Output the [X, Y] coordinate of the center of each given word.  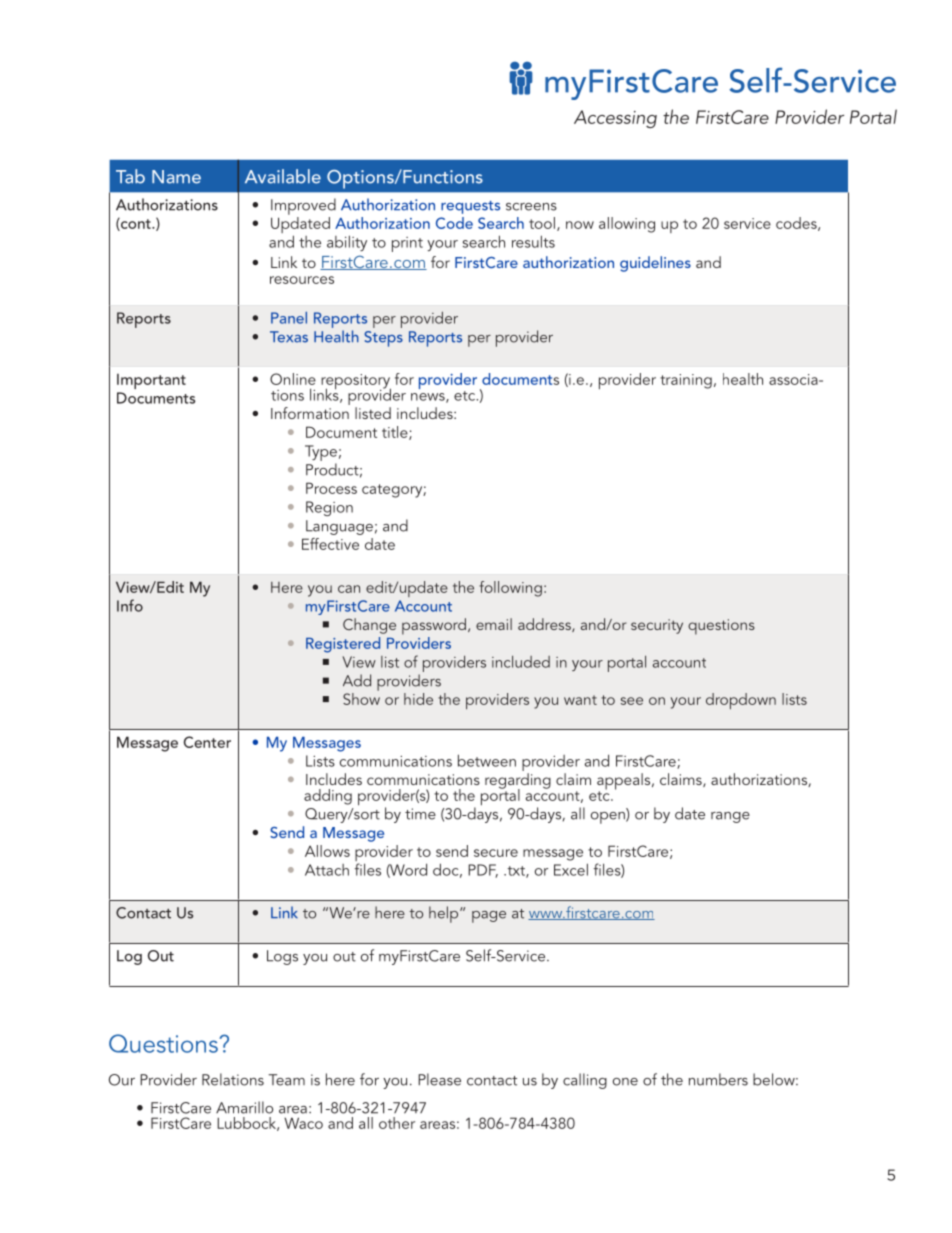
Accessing [615, 119]
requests [470, 207]
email [494, 624]
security [657, 626]
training [686, 381]
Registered [343, 645]
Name [176, 177]
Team [287, 1080]
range [730, 817]
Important [151, 381]
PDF [483, 871]
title [396, 433]
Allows [327, 851]
